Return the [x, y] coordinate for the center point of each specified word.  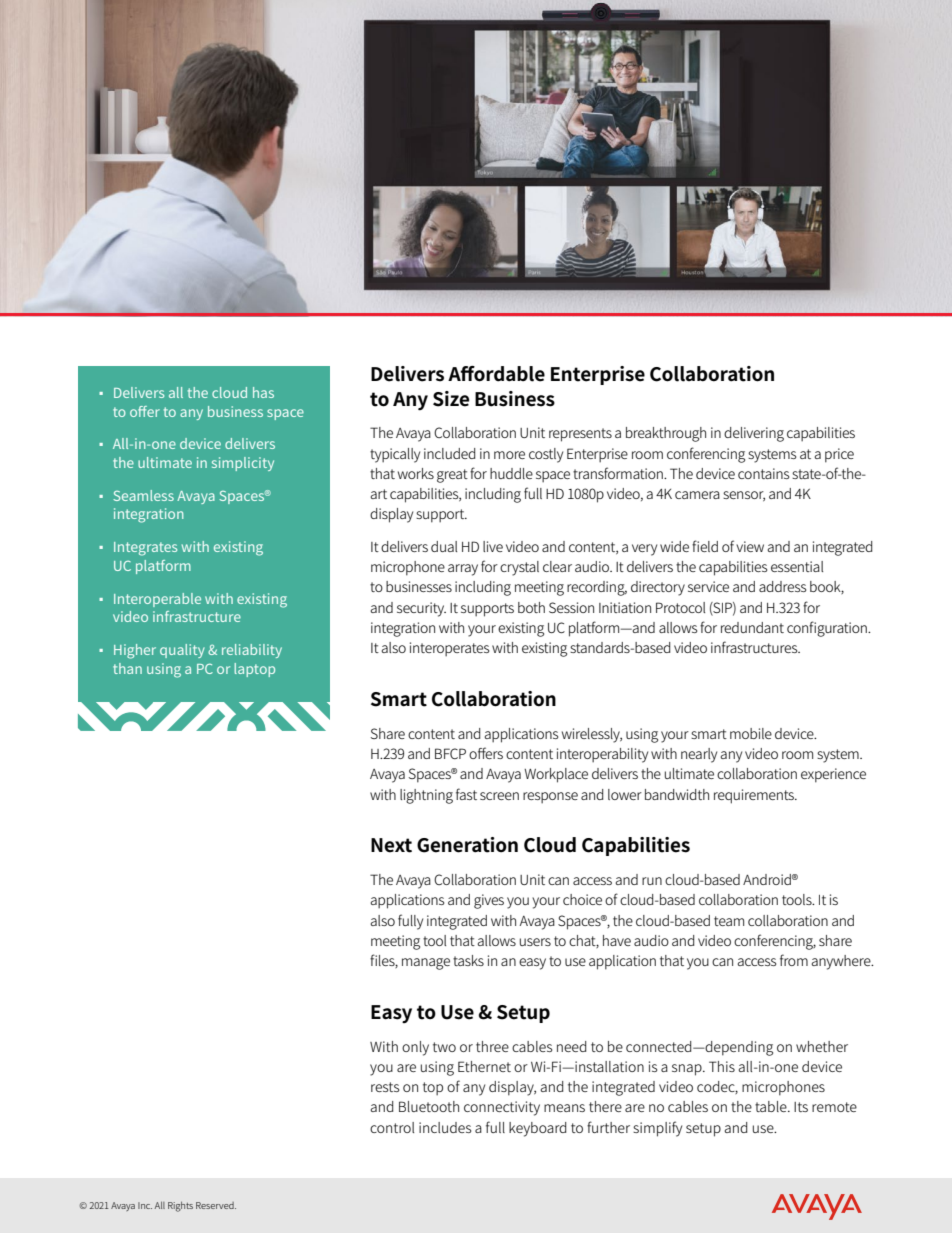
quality [182, 651]
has [263, 392]
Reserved [216, 1205]
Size [451, 399]
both [531, 607]
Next [391, 845]
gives [489, 901]
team [729, 921]
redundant [752, 627]
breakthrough [666, 434]
